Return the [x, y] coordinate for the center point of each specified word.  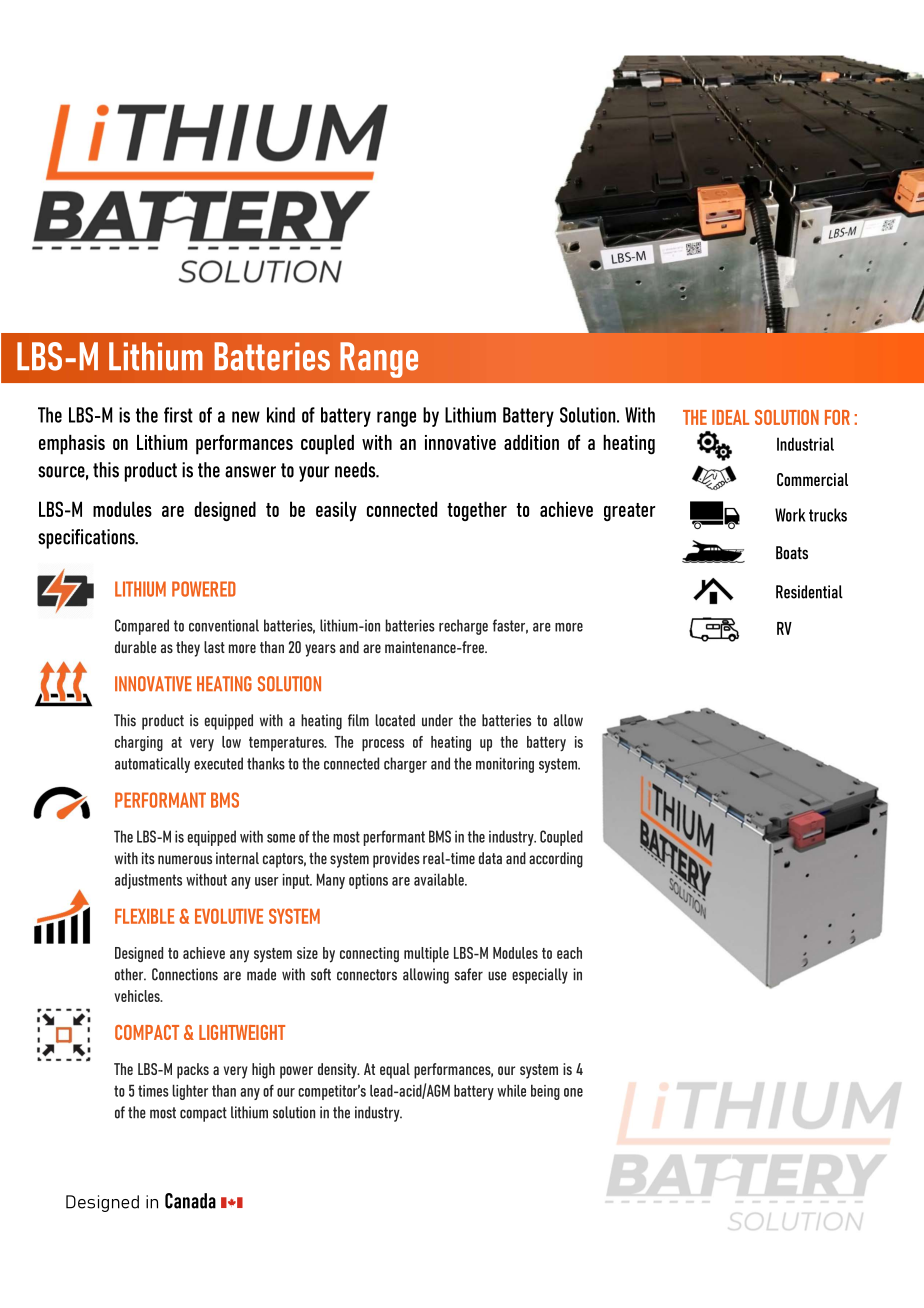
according [556, 860]
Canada [190, 1201]
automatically [152, 765]
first [178, 415]
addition [531, 442]
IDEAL [730, 417]
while [511, 1090]
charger [405, 765]
